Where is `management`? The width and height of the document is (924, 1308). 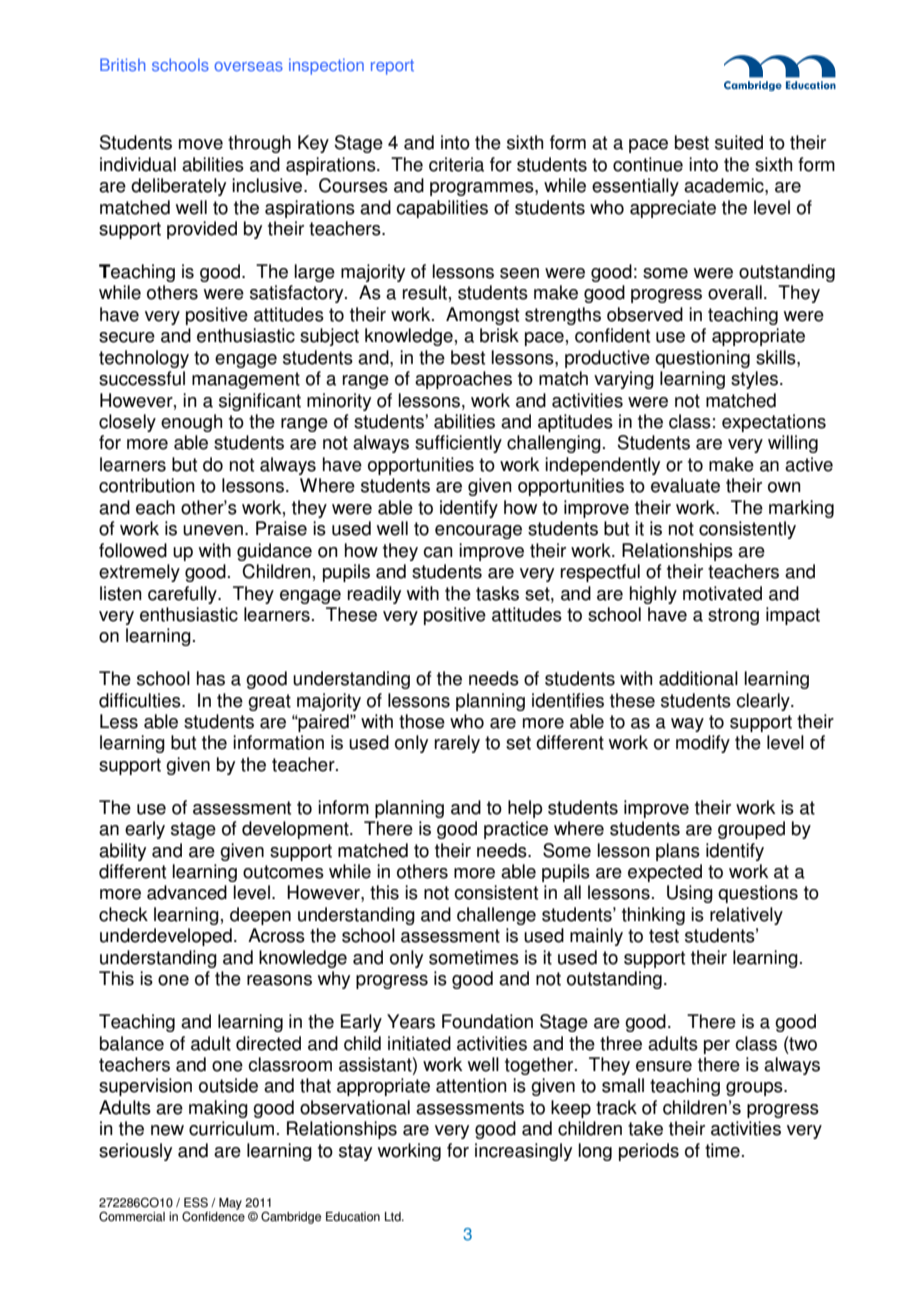 management is located at coordinates (246, 380).
